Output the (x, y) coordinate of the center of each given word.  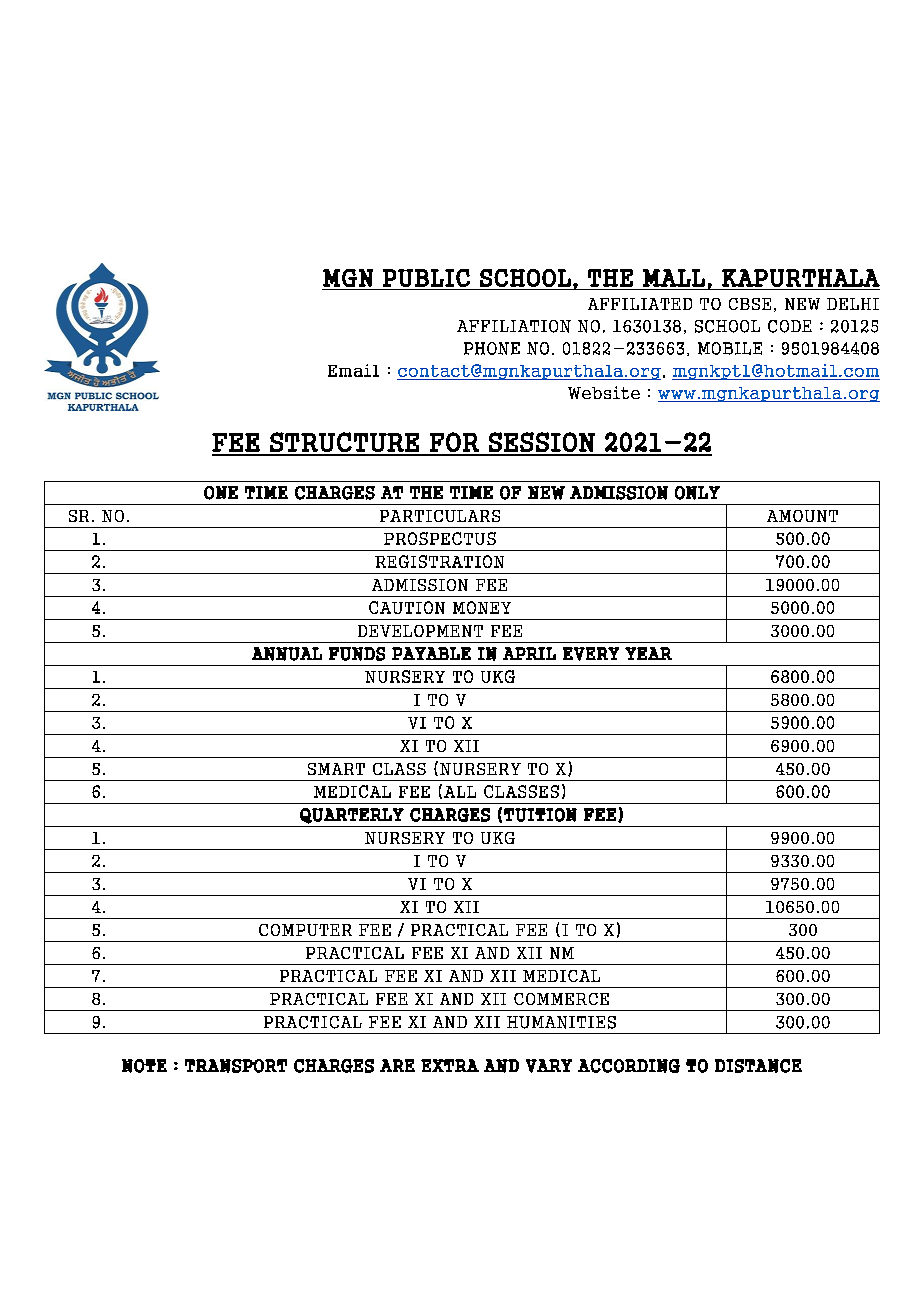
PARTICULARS (440, 516)
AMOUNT (802, 516)
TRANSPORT (236, 1066)
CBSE (750, 304)
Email (353, 370)
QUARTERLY (352, 816)
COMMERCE (561, 999)
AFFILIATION (514, 326)
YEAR (648, 653)
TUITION (540, 815)
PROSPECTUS (440, 538)
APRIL (529, 653)
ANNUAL (287, 654)
